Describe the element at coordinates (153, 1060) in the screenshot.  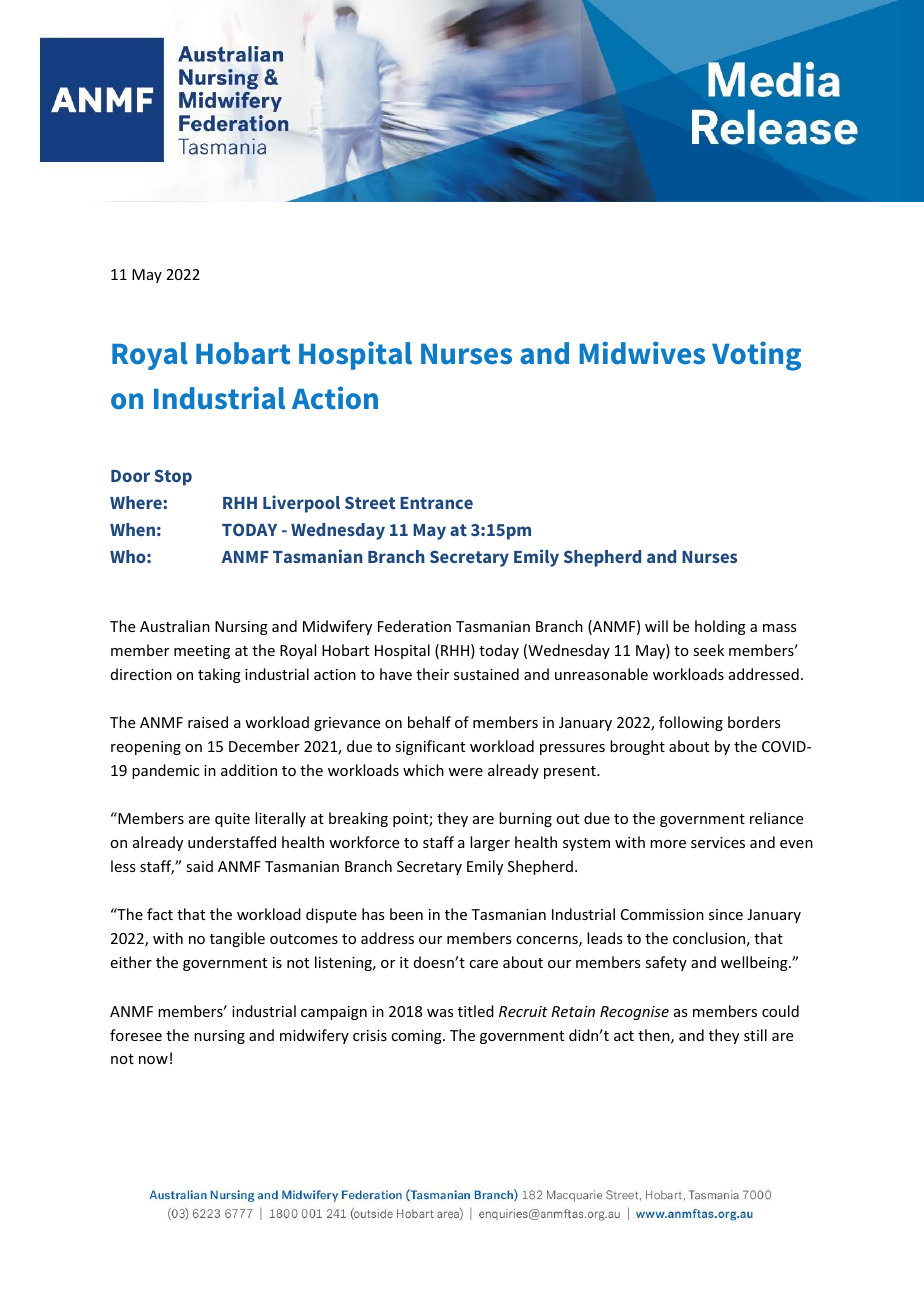
I see `now` at that location.
